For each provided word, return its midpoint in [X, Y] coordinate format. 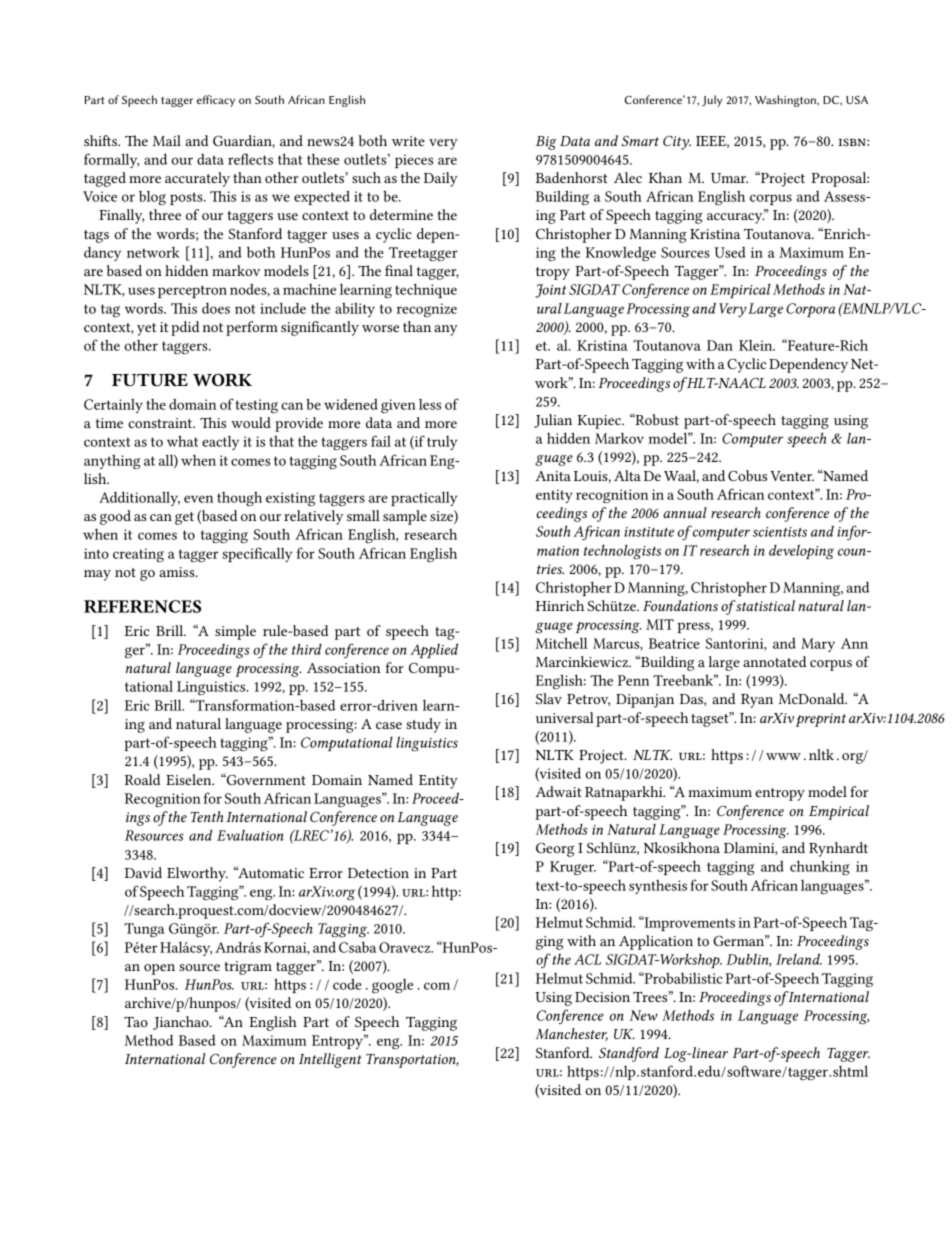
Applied [434, 650]
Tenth [207, 816]
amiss [178, 572]
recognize [427, 310]
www [783, 756]
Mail [167, 140]
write [408, 141]
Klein [757, 345]
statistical [764, 605]
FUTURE [150, 380]
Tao [136, 1022]
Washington [786, 101]
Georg [555, 849]
